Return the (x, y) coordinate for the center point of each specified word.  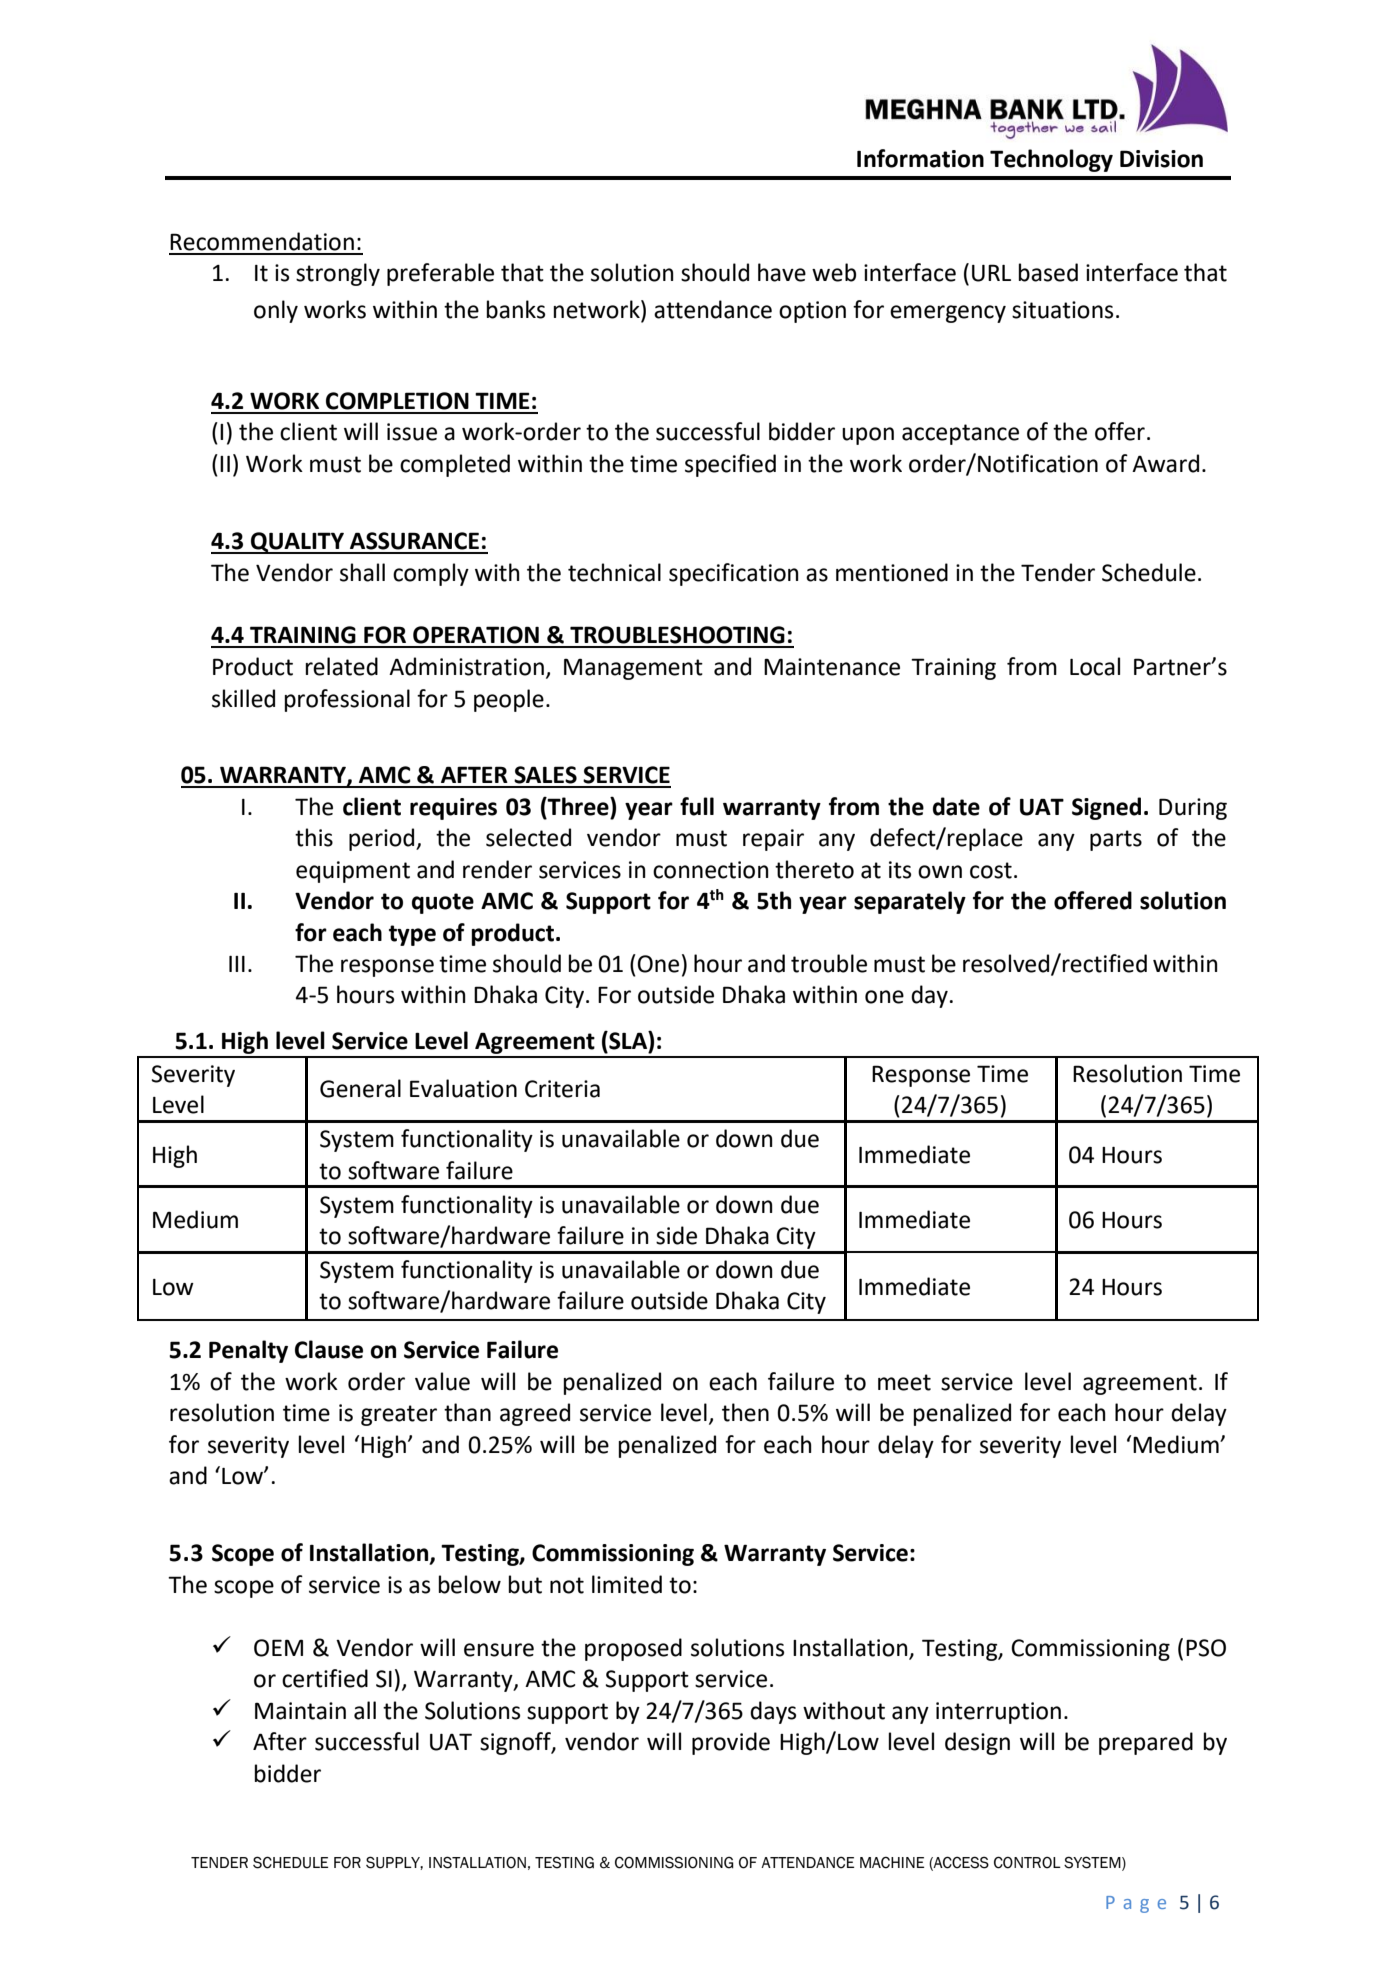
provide (731, 1743)
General (360, 1088)
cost (991, 870)
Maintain (300, 1711)
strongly (338, 274)
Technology (1051, 160)
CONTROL (1027, 1862)
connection (711, 870)
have (782, 272)
